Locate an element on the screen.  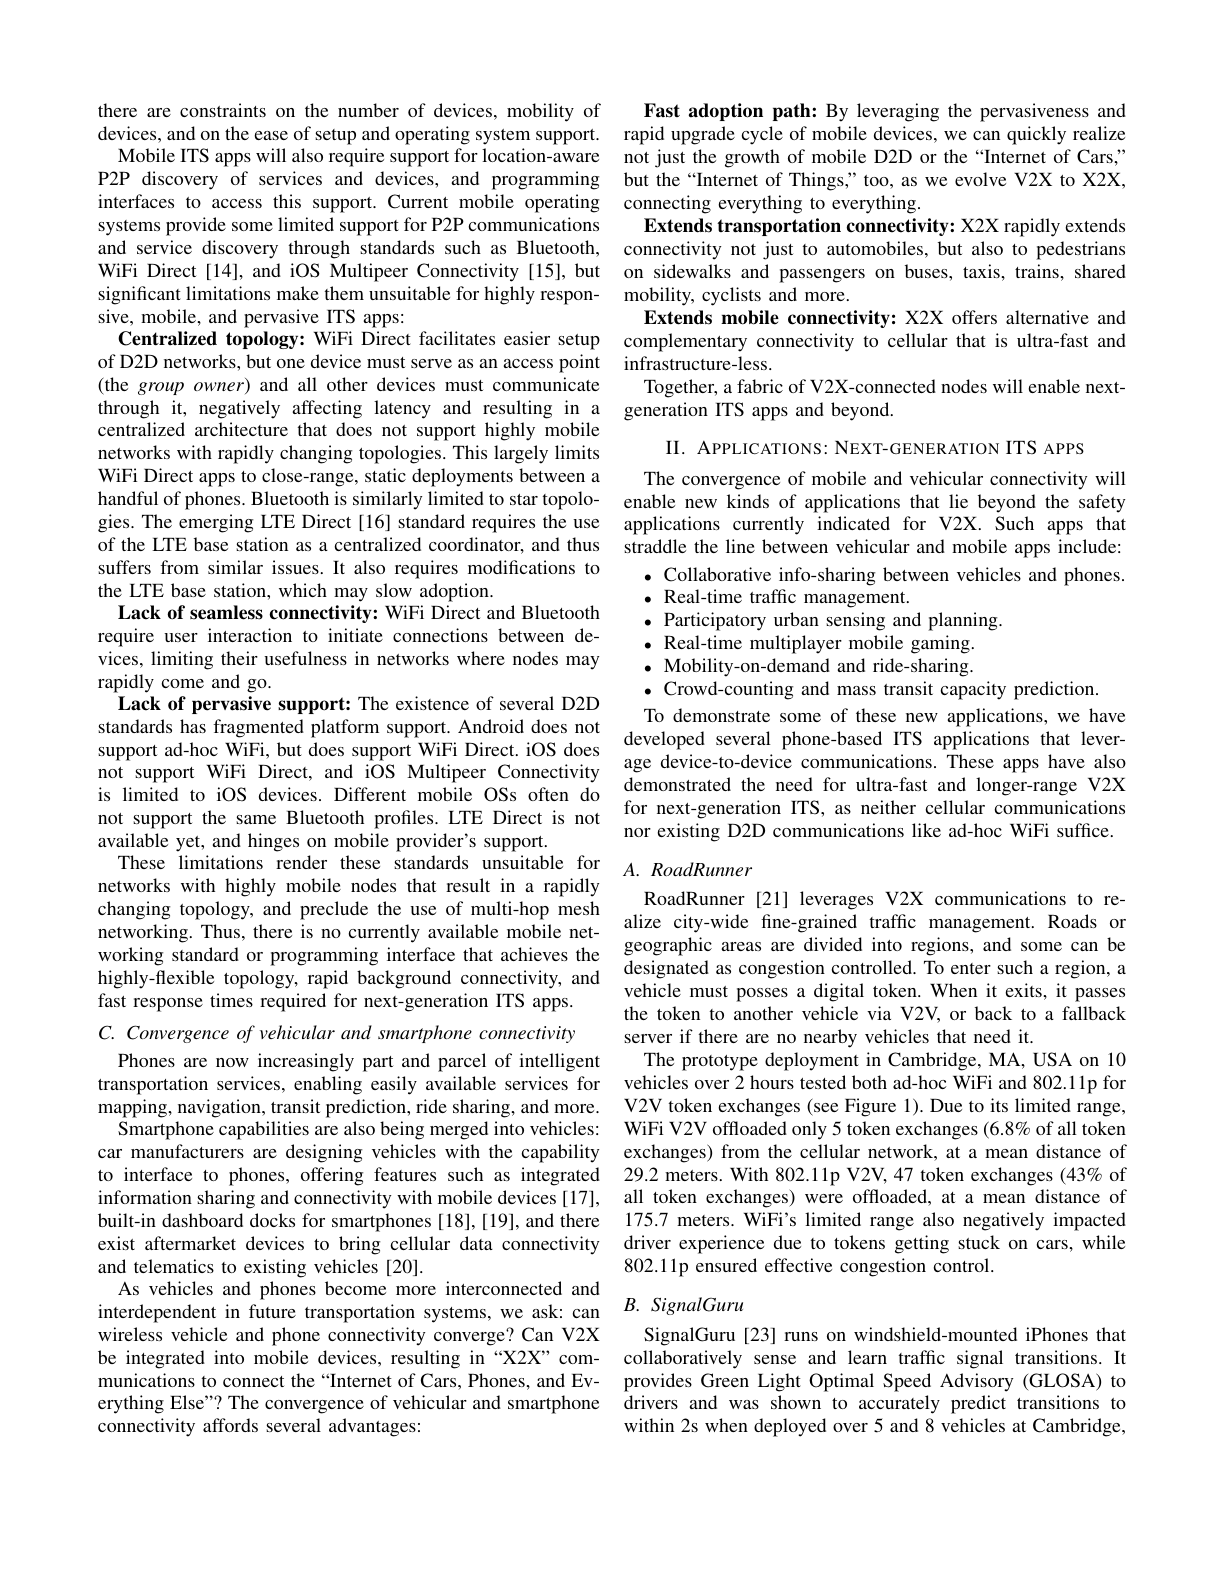
Green is located at coordinates (725, 1380).
